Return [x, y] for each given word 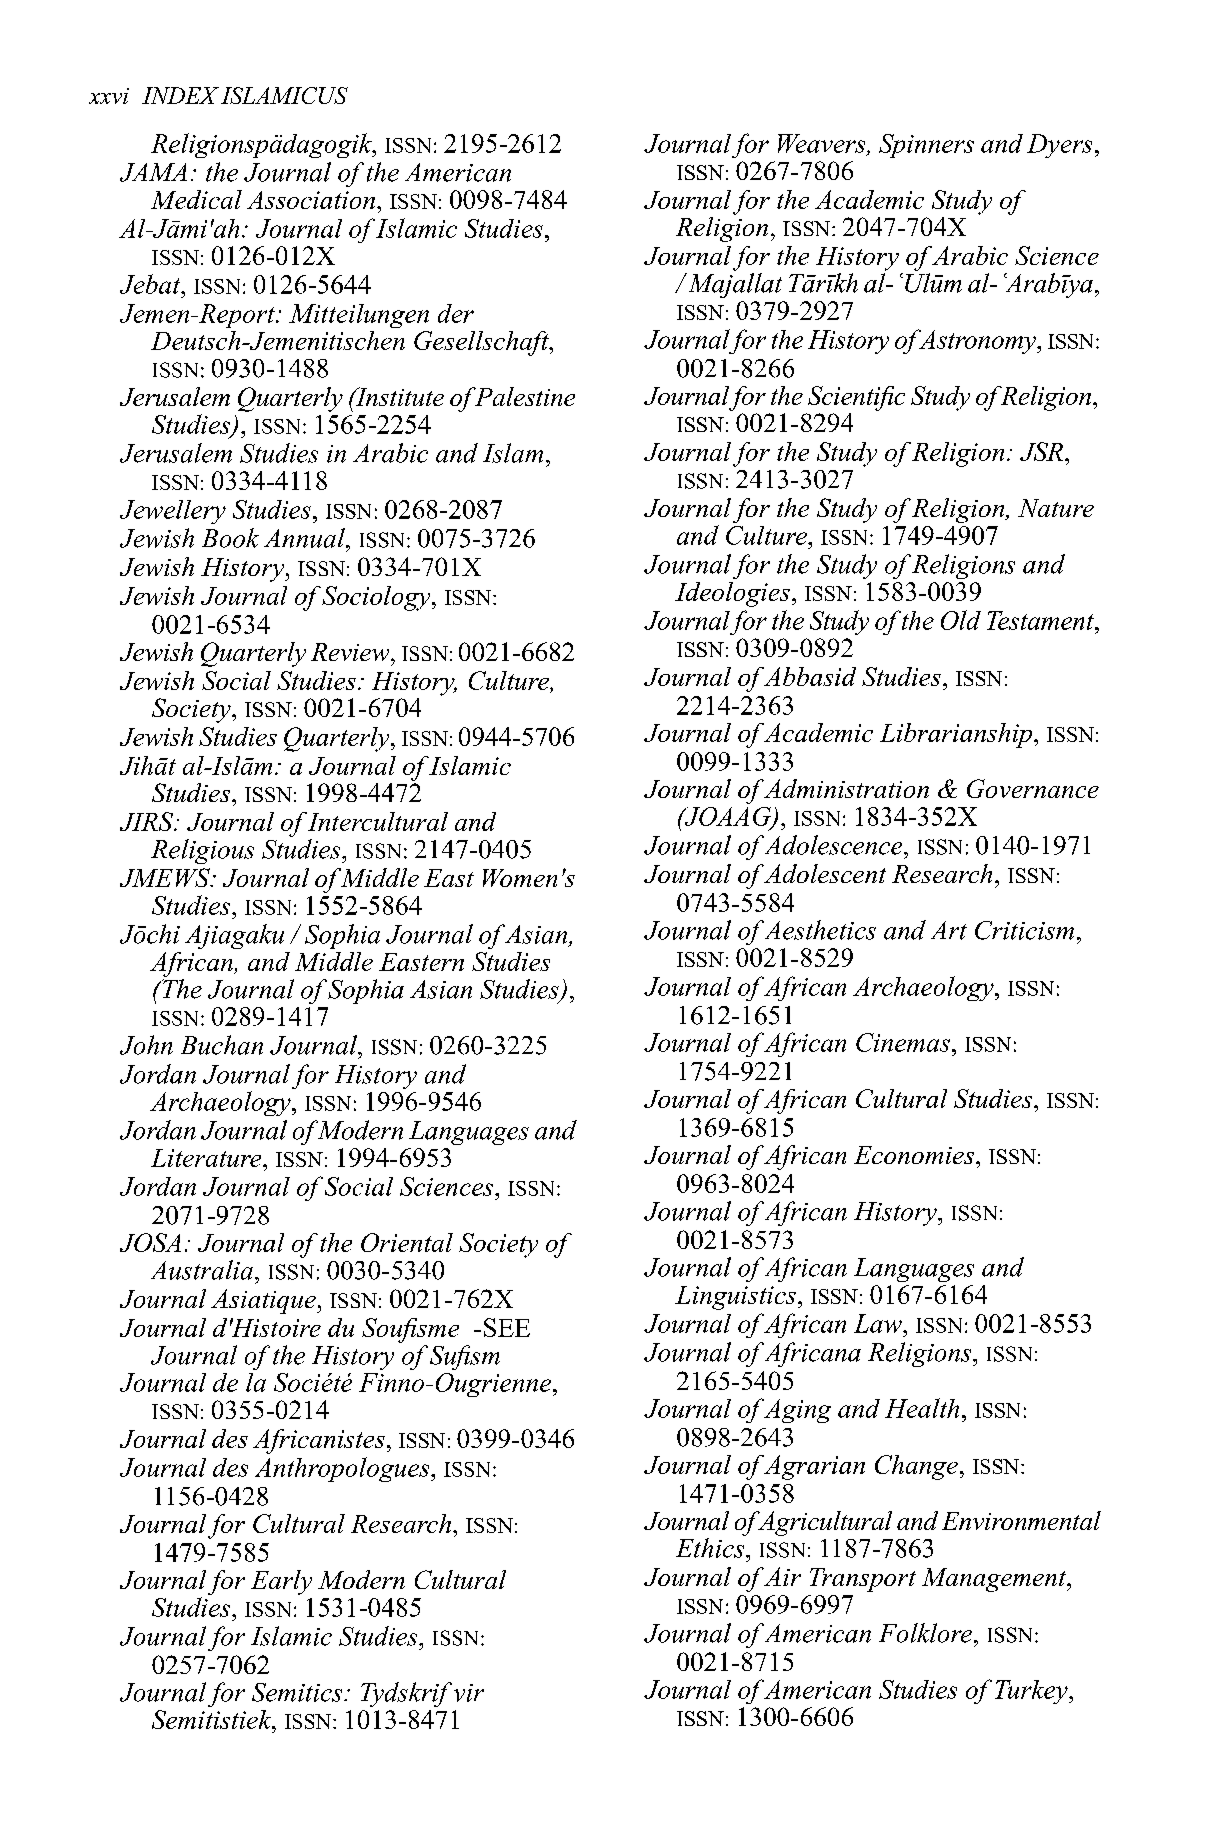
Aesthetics [820, 930]
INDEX [180, 95]
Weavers [823, 144]
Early [281, 1582]
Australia [202, 1270]
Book [230, 538]
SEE [507, 1327]
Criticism [1024, 930]
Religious [202, 851]
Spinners [926, 146]
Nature [1056, 508]
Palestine [523, 396]
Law [879, 1323]
